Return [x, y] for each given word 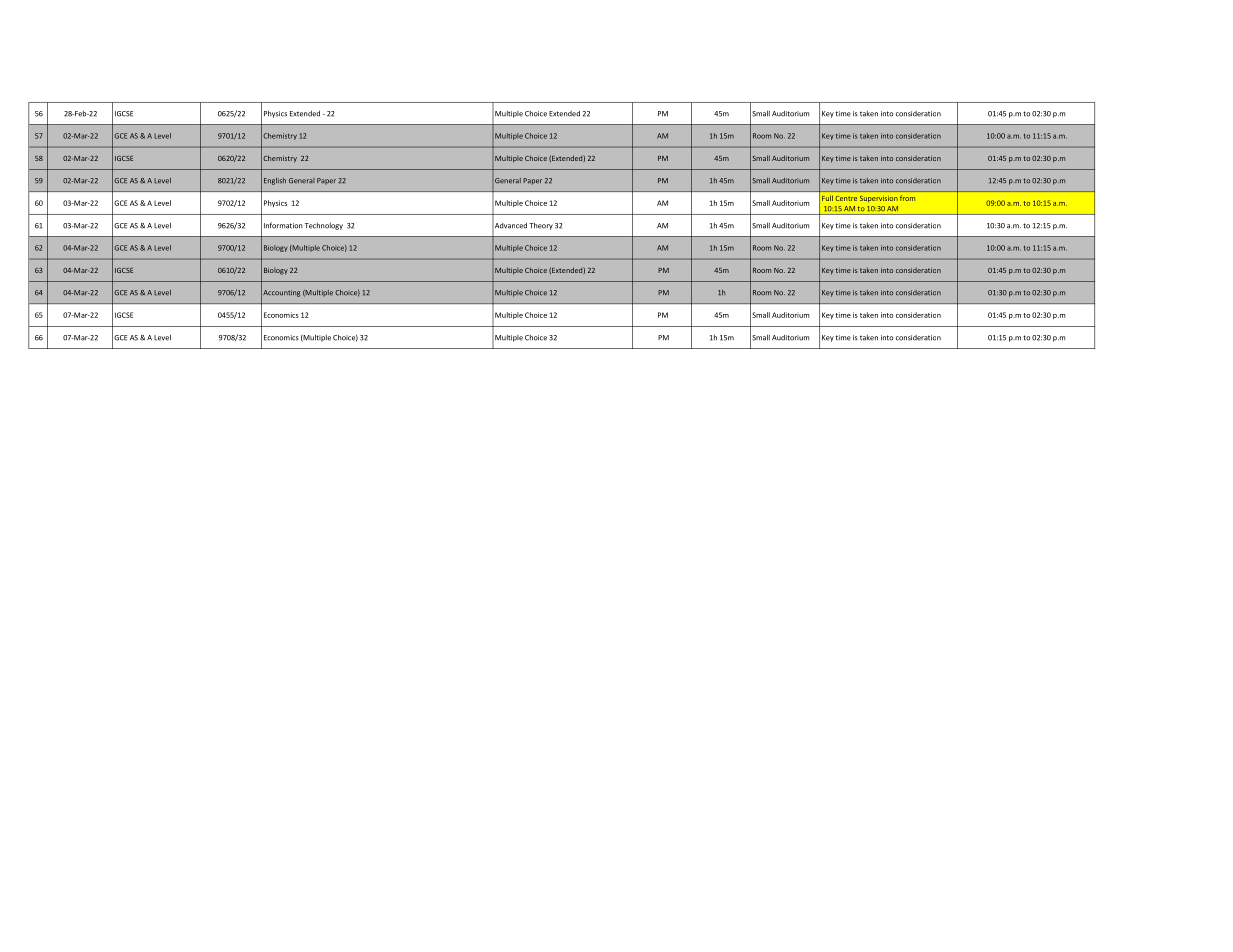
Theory [541, 226]
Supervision [879, 199]
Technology [324, 226]
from [907, 198]
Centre [846, 198]
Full [827, 198]
